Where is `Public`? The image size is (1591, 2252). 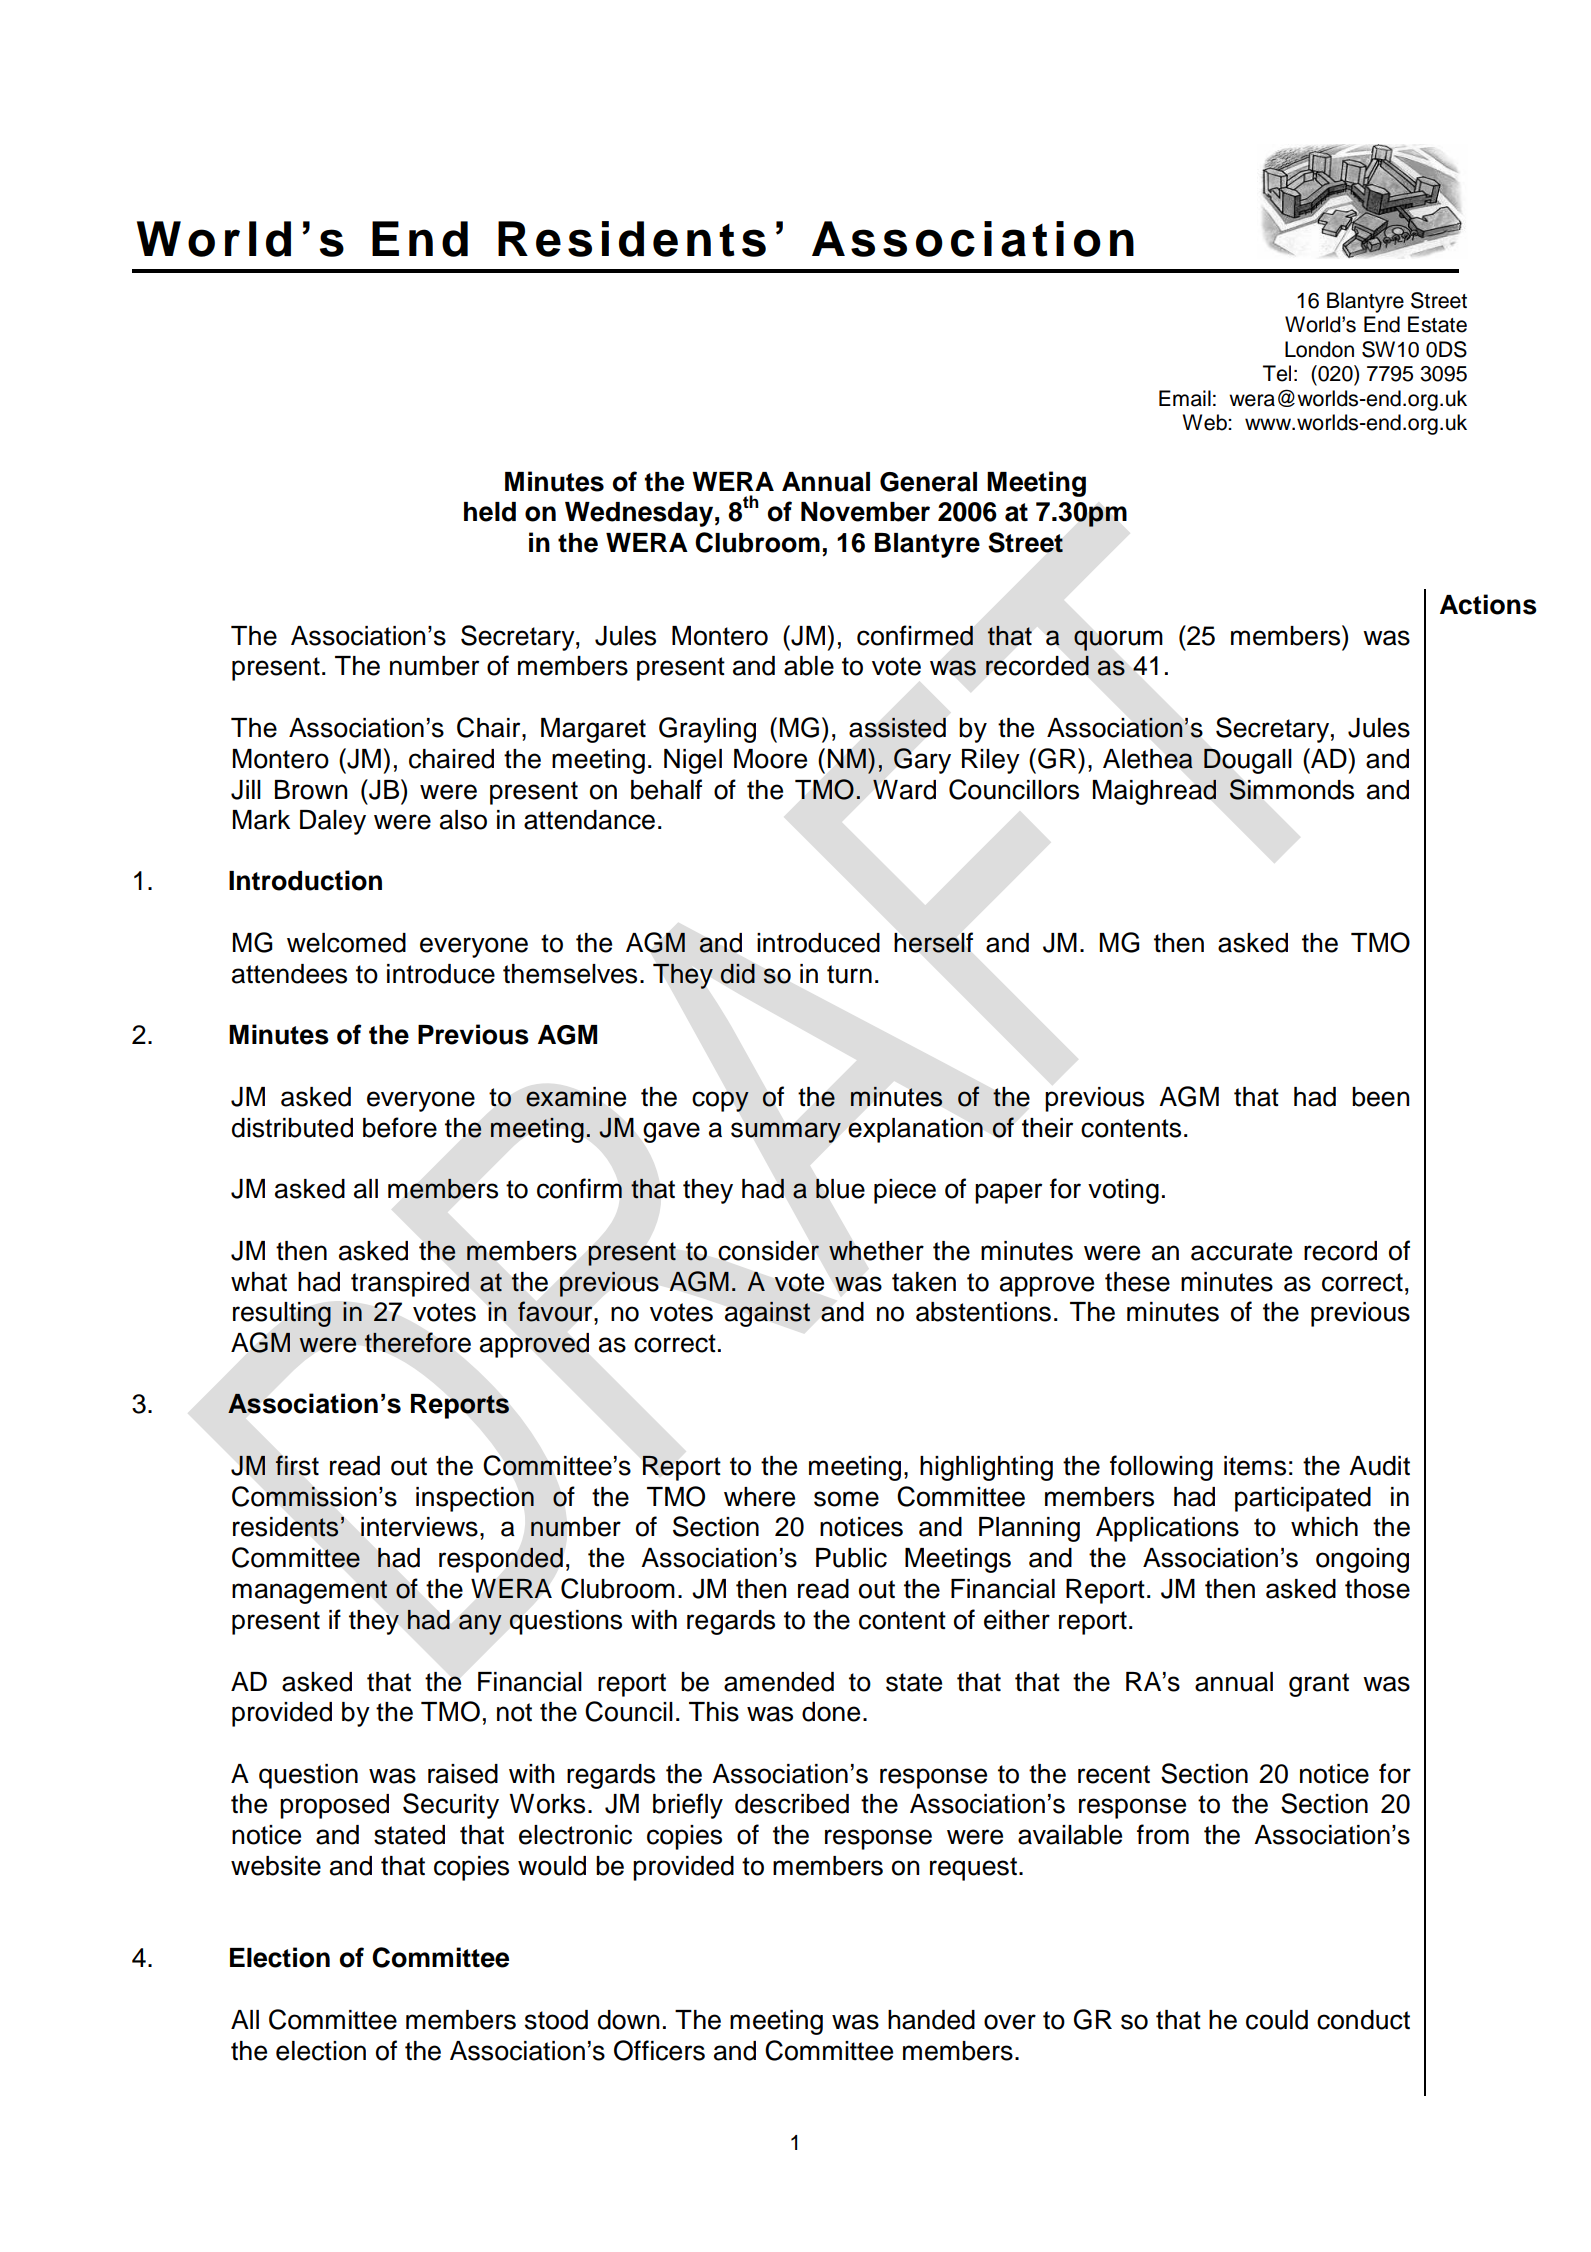
Public is located at coordinates (851, 1558).
